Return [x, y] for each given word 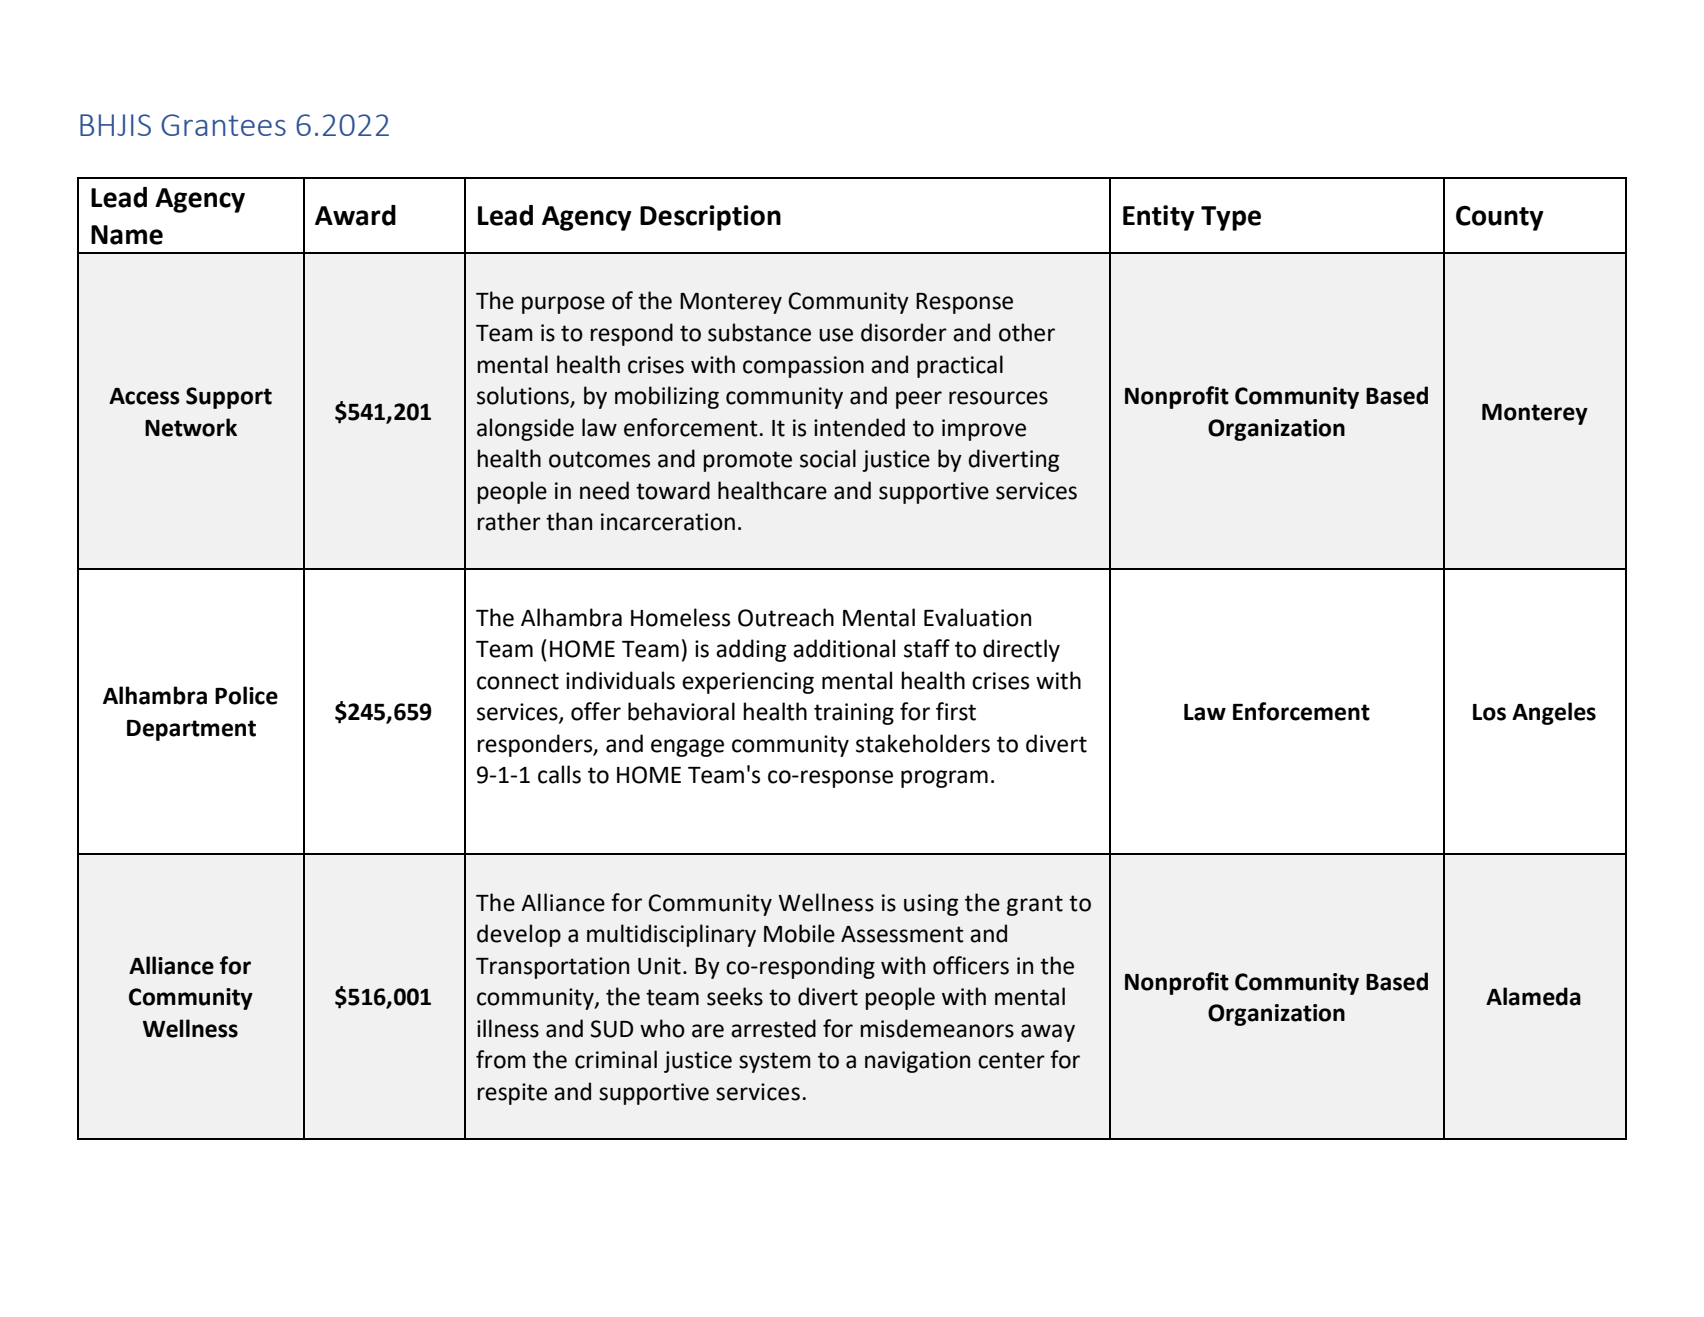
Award [355, 215]
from [501, 1059]
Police [246, 695]
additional [844, 648]
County [1500, 218]
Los [1489, 712]
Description [710, 218]
